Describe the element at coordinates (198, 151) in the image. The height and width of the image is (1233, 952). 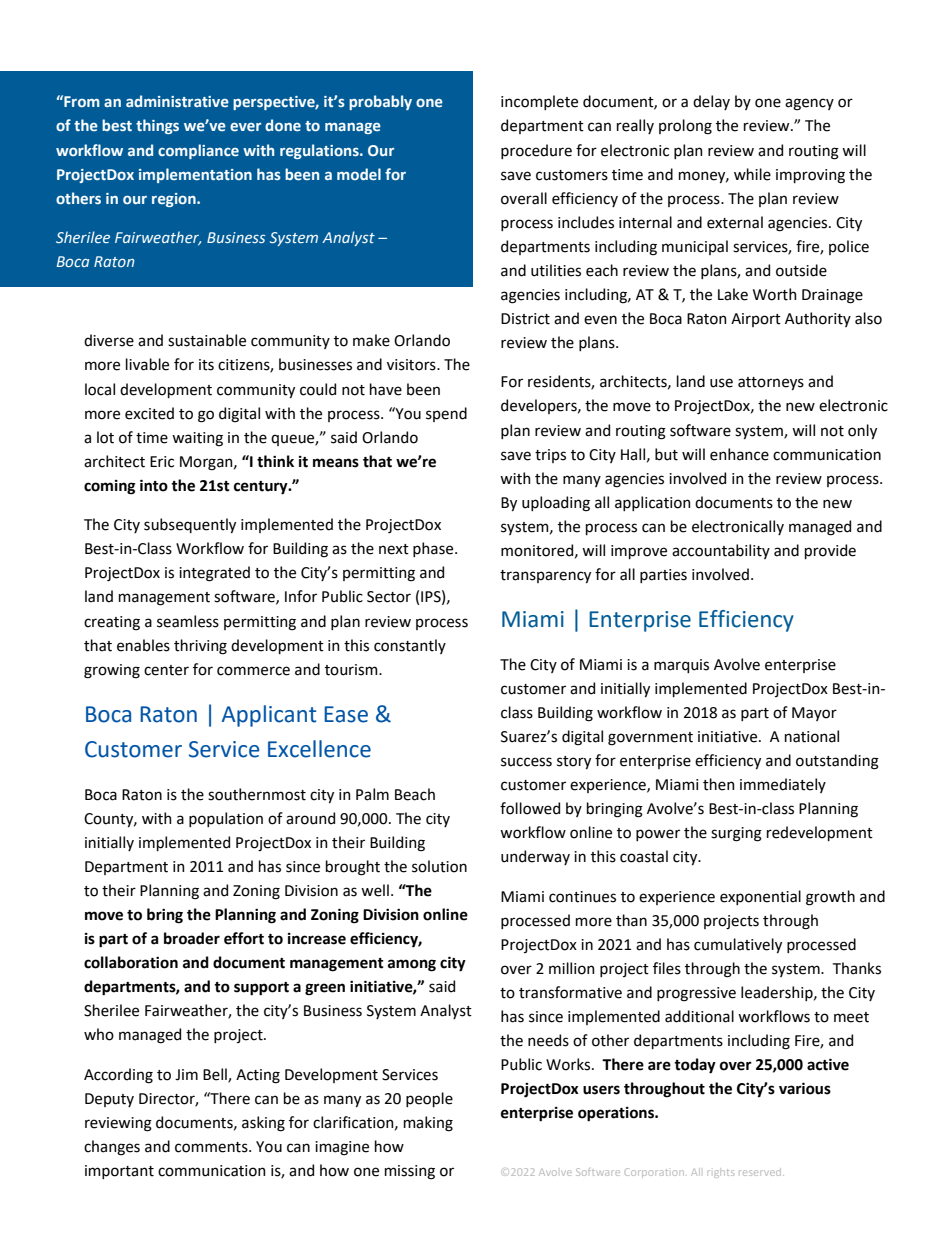
I see `compliance` at that location.
